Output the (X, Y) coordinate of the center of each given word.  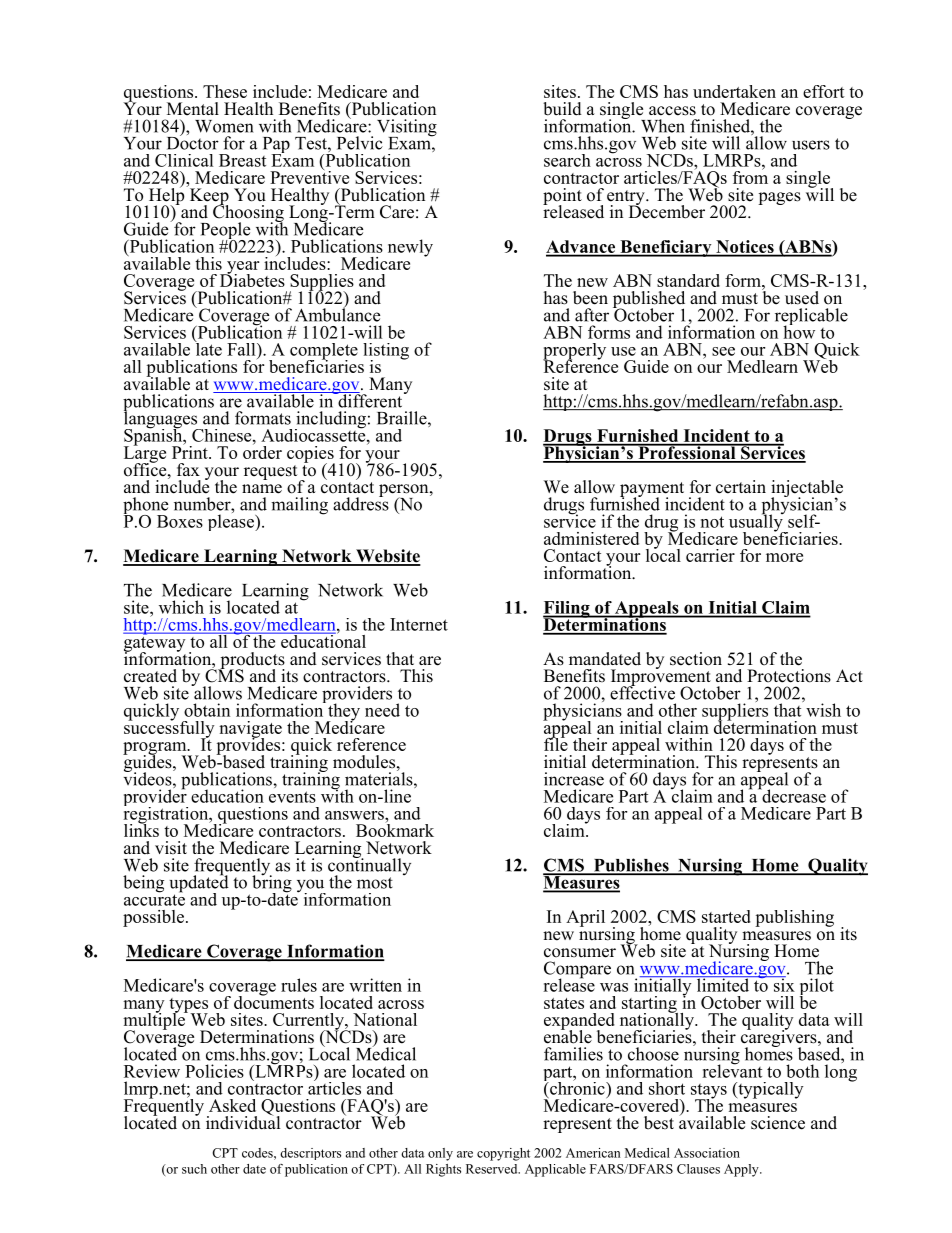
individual (243, 1122)
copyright (503, 1154)
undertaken (734, 91)
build (562, 109)
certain (741, 487)
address (361, 503)
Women (224, 126)
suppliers (735, 712)
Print (191, 451)
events (292, 797)
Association (707, 1153)
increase (574, 779)
